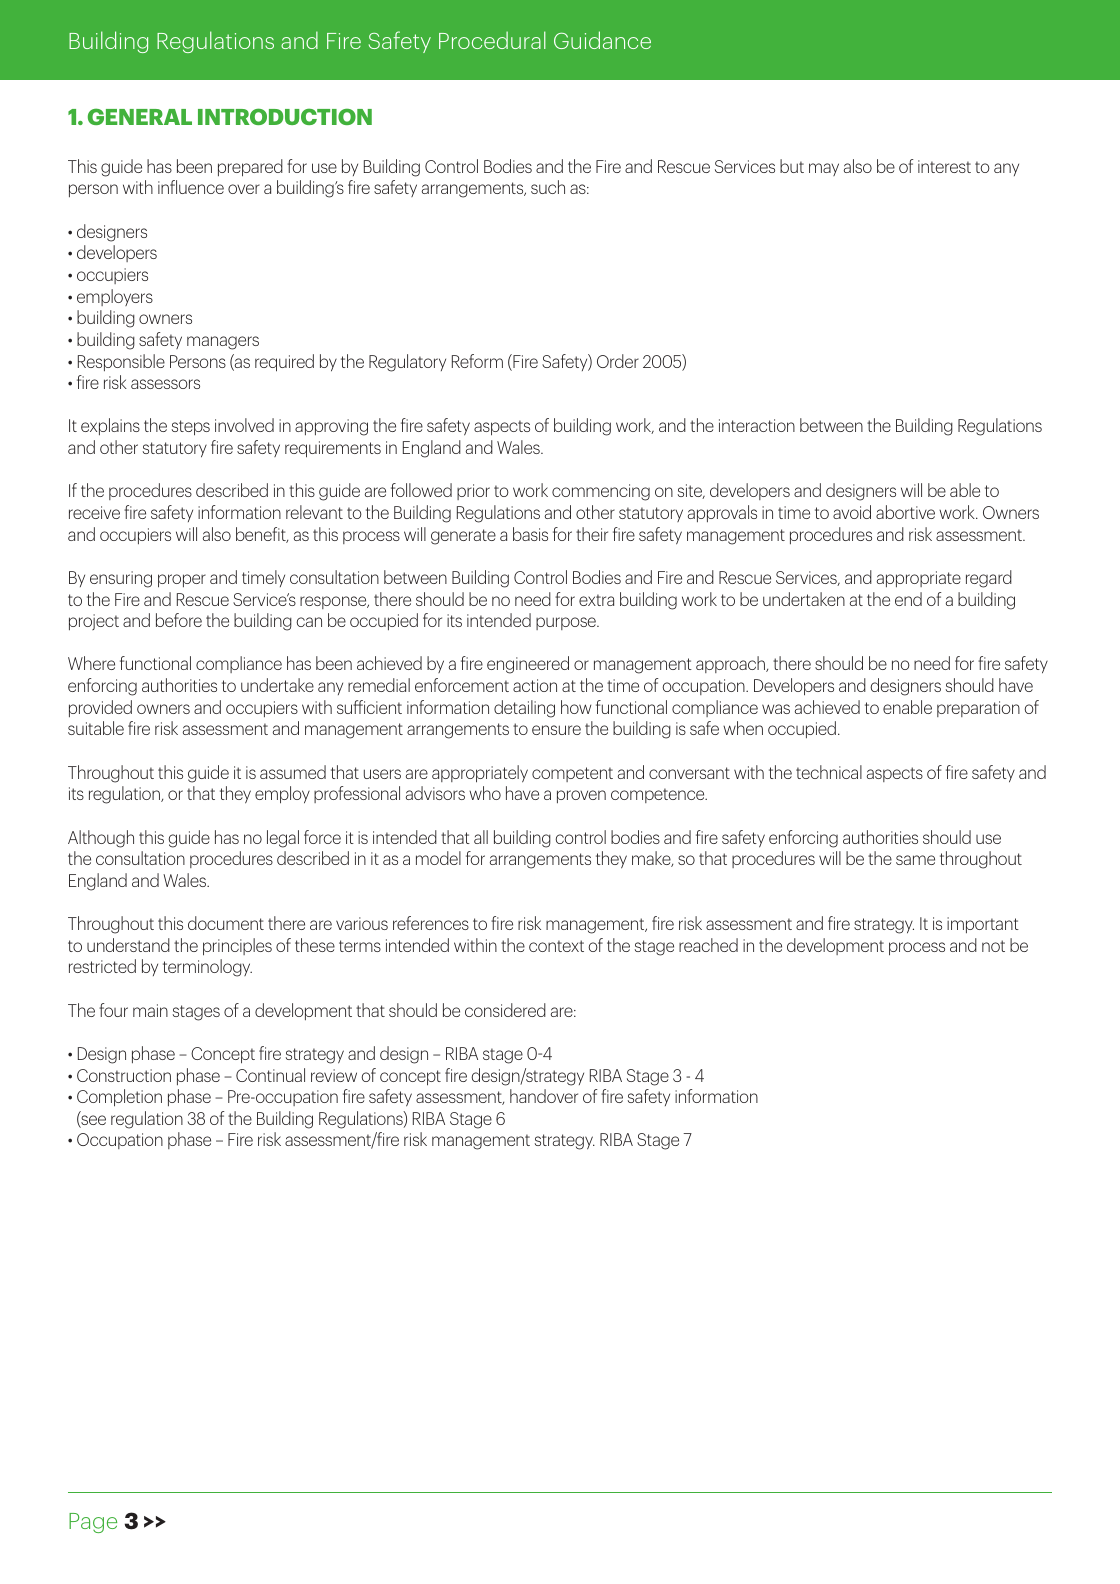 Image resolution: width=1120 pixels, height=1584 pixels. Describe the element at coordinates (505, 1010) in the screenshot. I see `considered` at that location.
